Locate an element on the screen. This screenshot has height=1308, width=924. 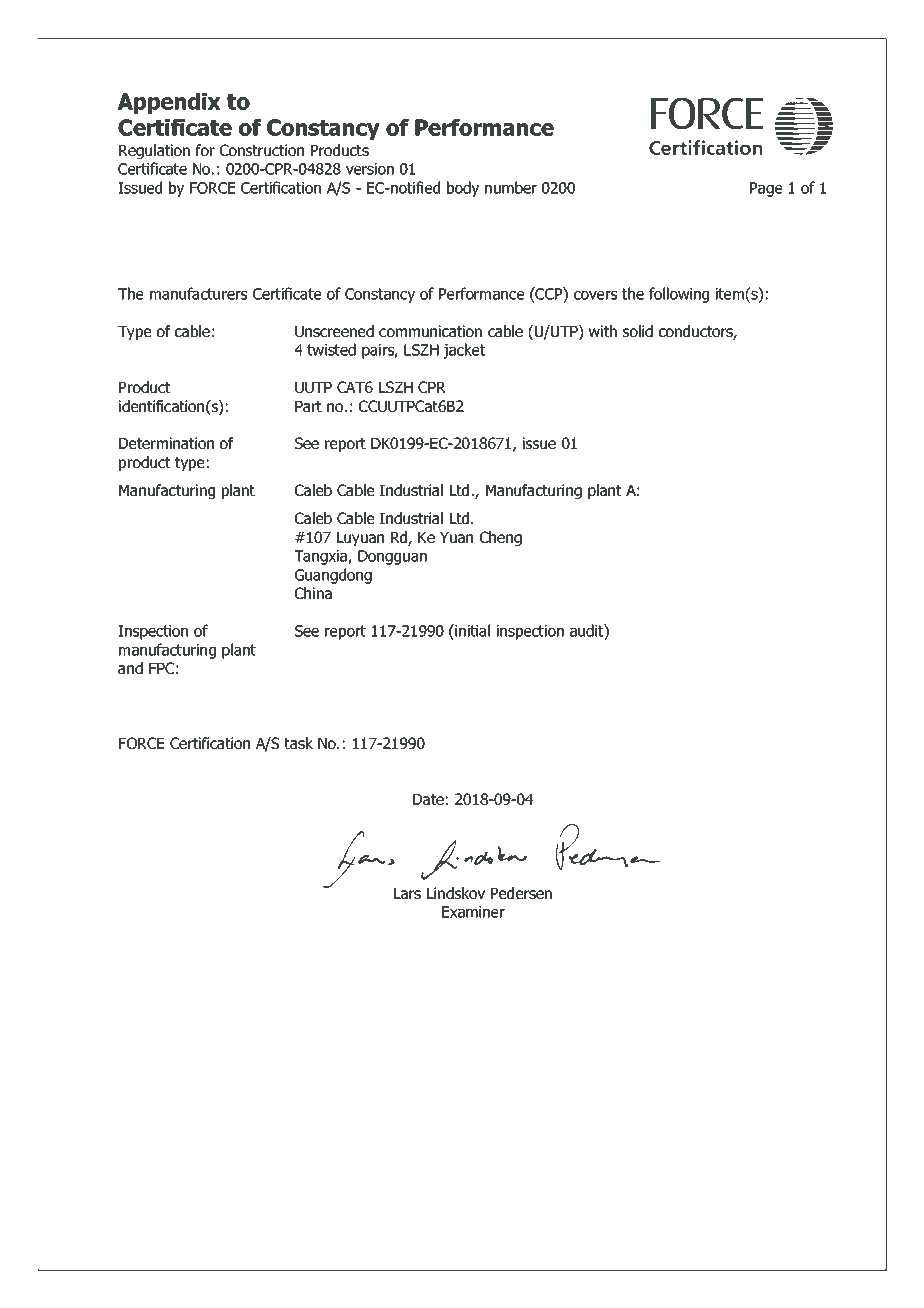
Appendix is located at coordinates (169, 103).
